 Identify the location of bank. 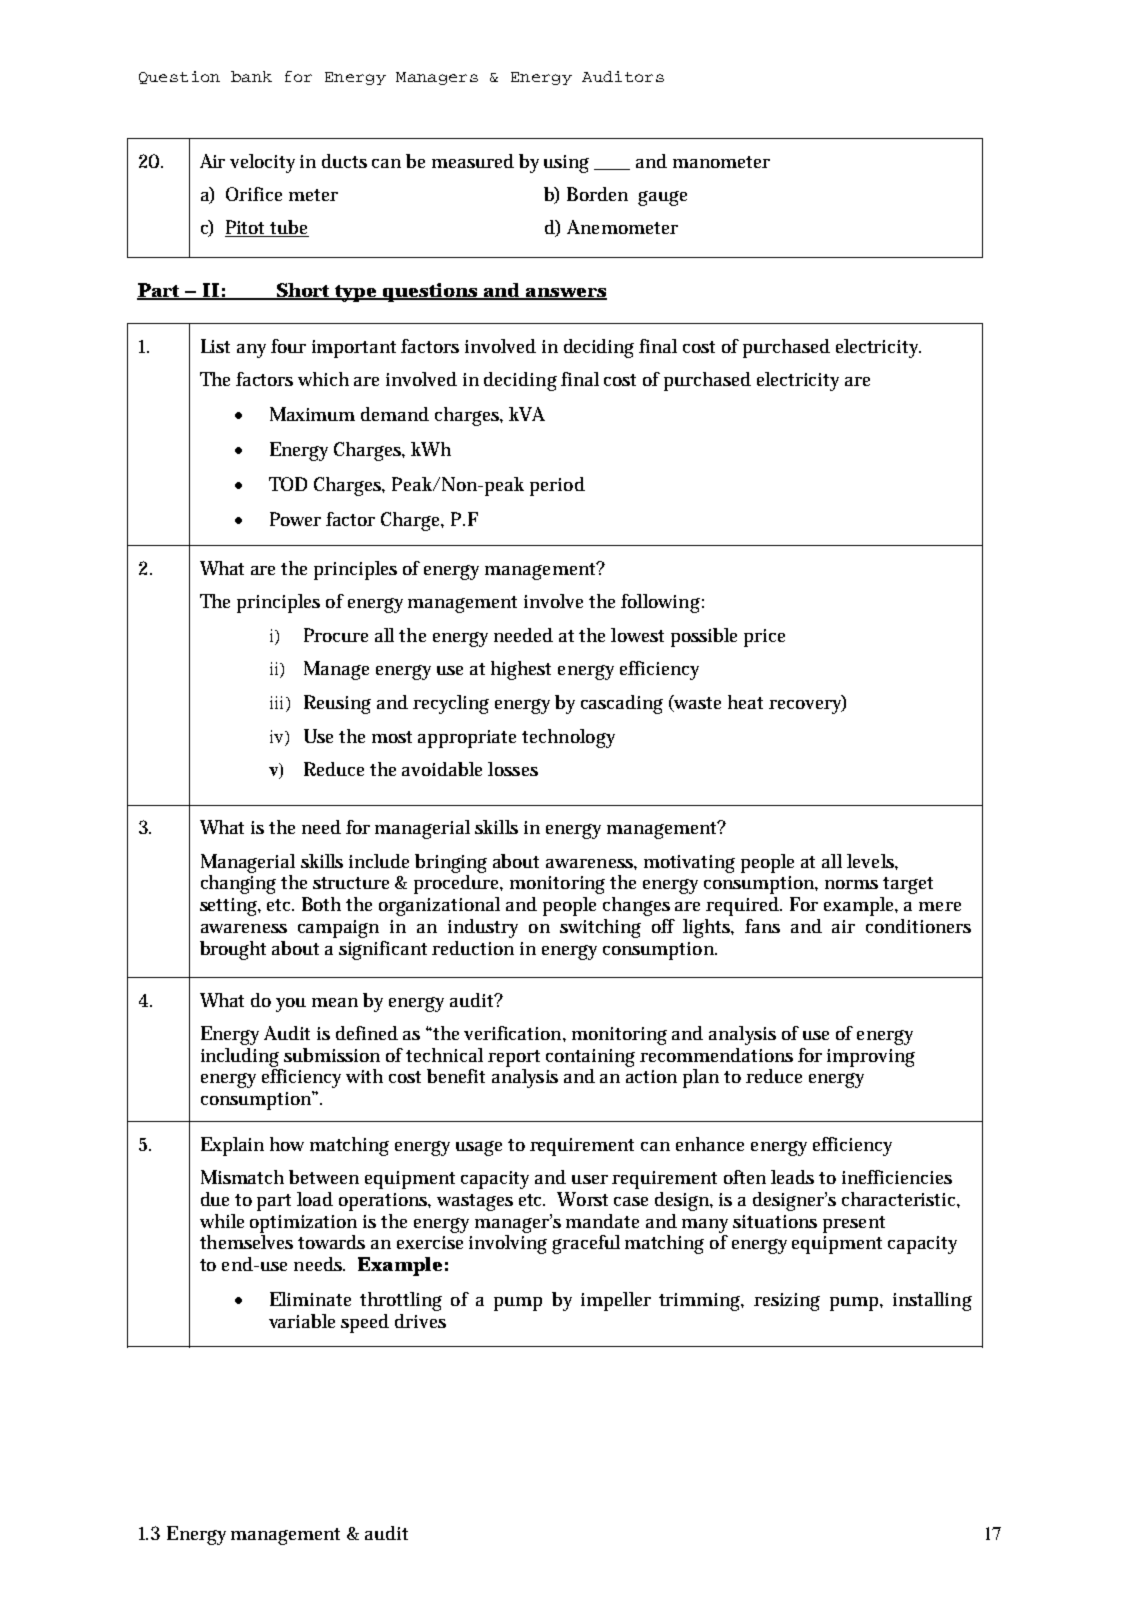
(251, 76).
